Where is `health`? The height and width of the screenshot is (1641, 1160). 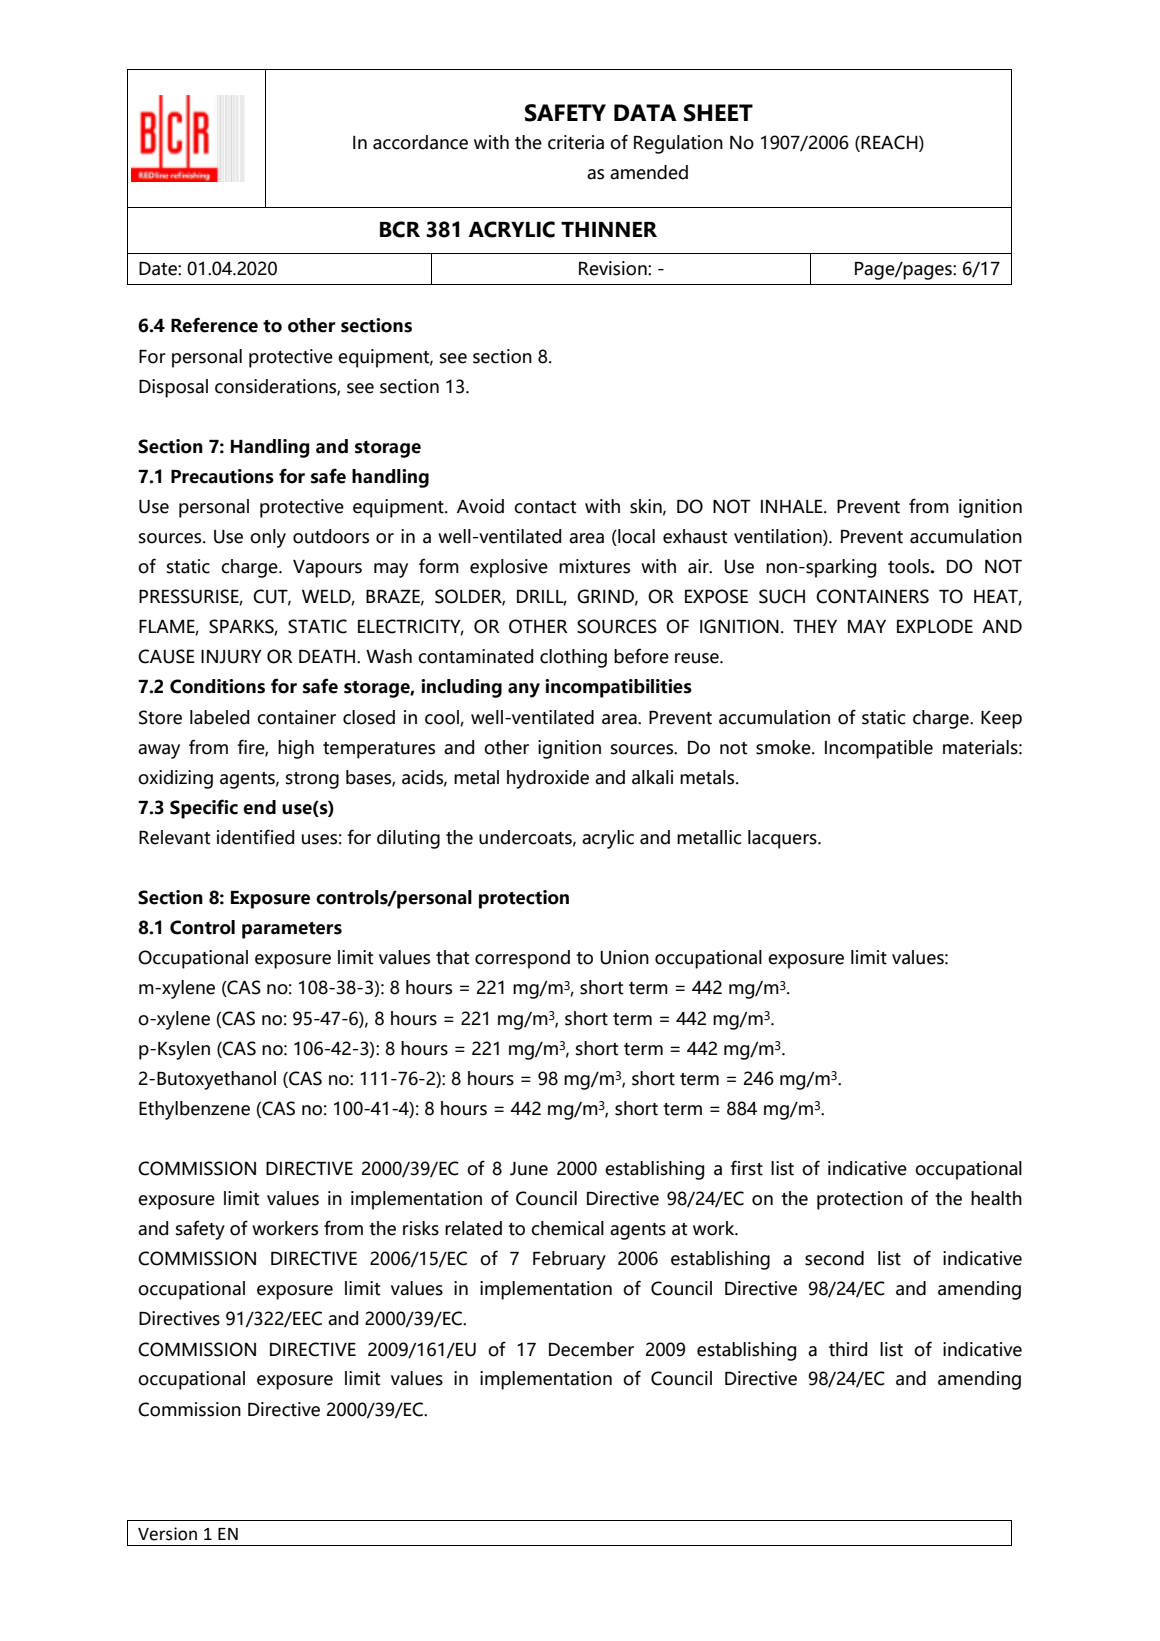
health is located at coordinates (996, 1198).
